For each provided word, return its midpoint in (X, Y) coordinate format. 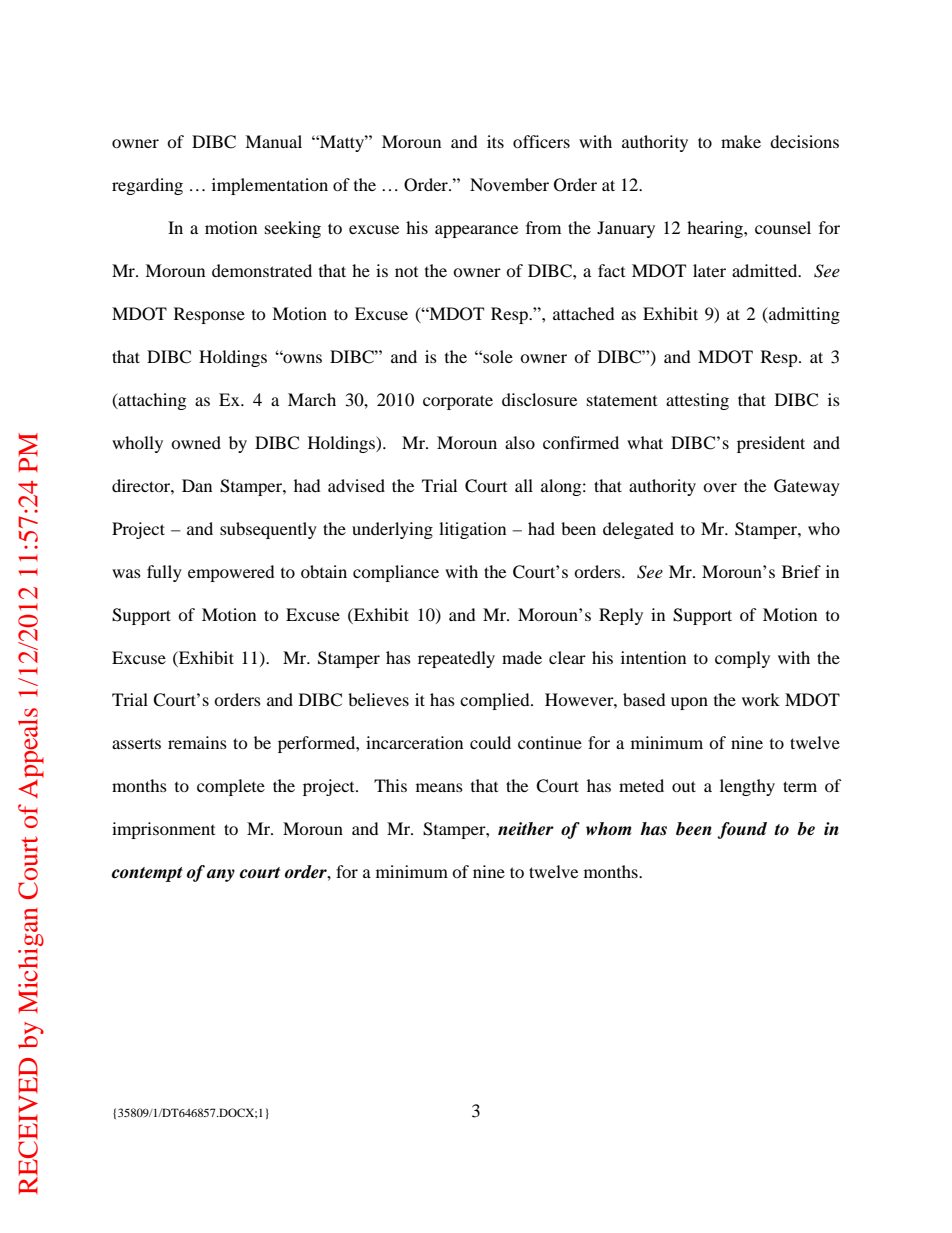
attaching (151, 401)
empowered (231, 573)
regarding (147, 186)
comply (742, 659)
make (741, 141)
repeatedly (456, 659)
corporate (458, 402)
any (221, 875)
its (495, 141)
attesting (697, 401)
